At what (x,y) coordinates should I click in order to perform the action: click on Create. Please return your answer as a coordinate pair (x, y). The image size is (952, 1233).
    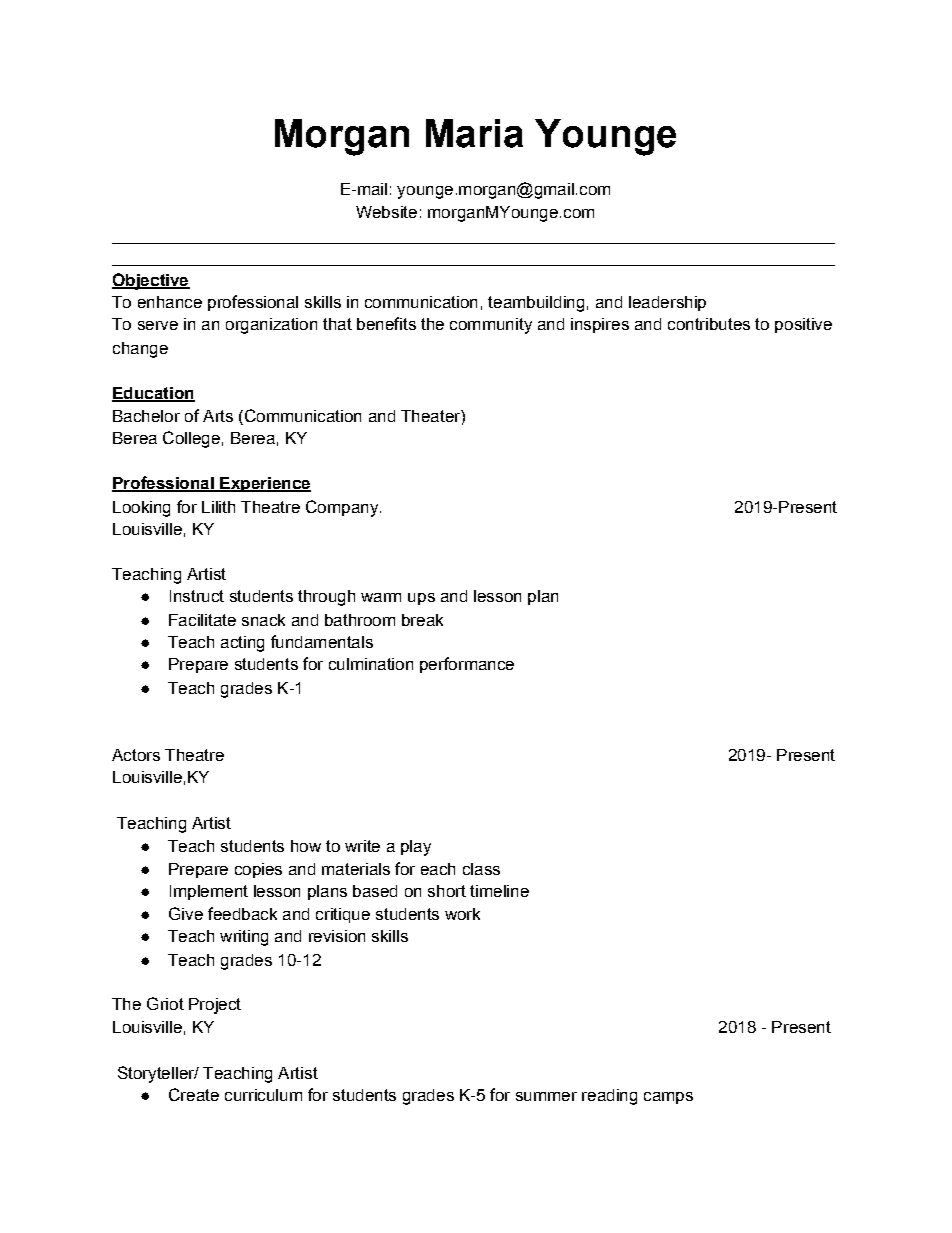
    Looking at the image, I should click on (194, 1094).
